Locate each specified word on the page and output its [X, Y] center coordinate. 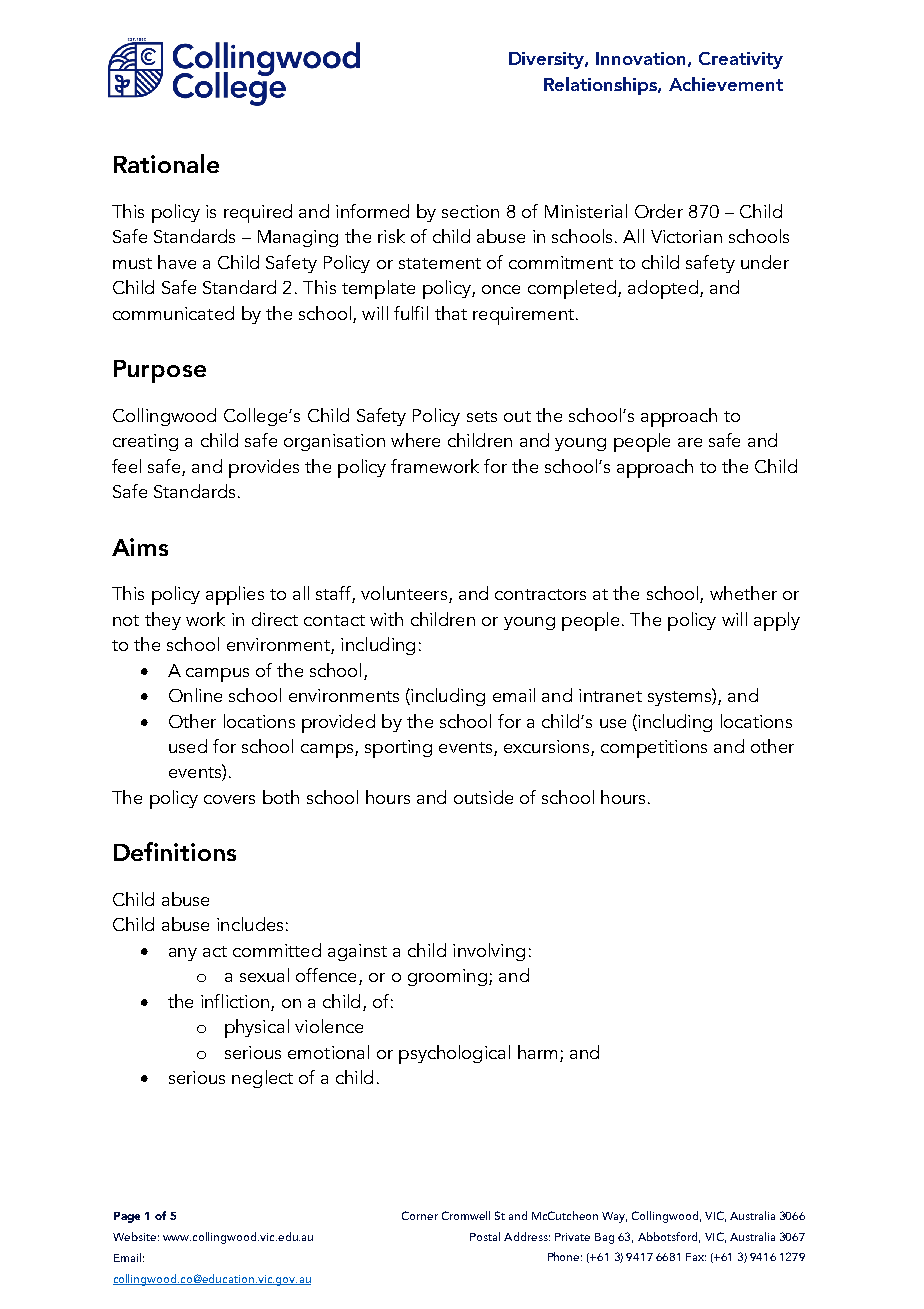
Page [127, 1217]
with [386, 619]
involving [489, 952]
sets [482, 416]
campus [217, 675]
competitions [654, 749]
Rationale [166, 163]
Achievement [726, 84]
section [470, 211]
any [183, 954]
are [690, 442]
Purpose [160, 371]
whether [743, 593]
